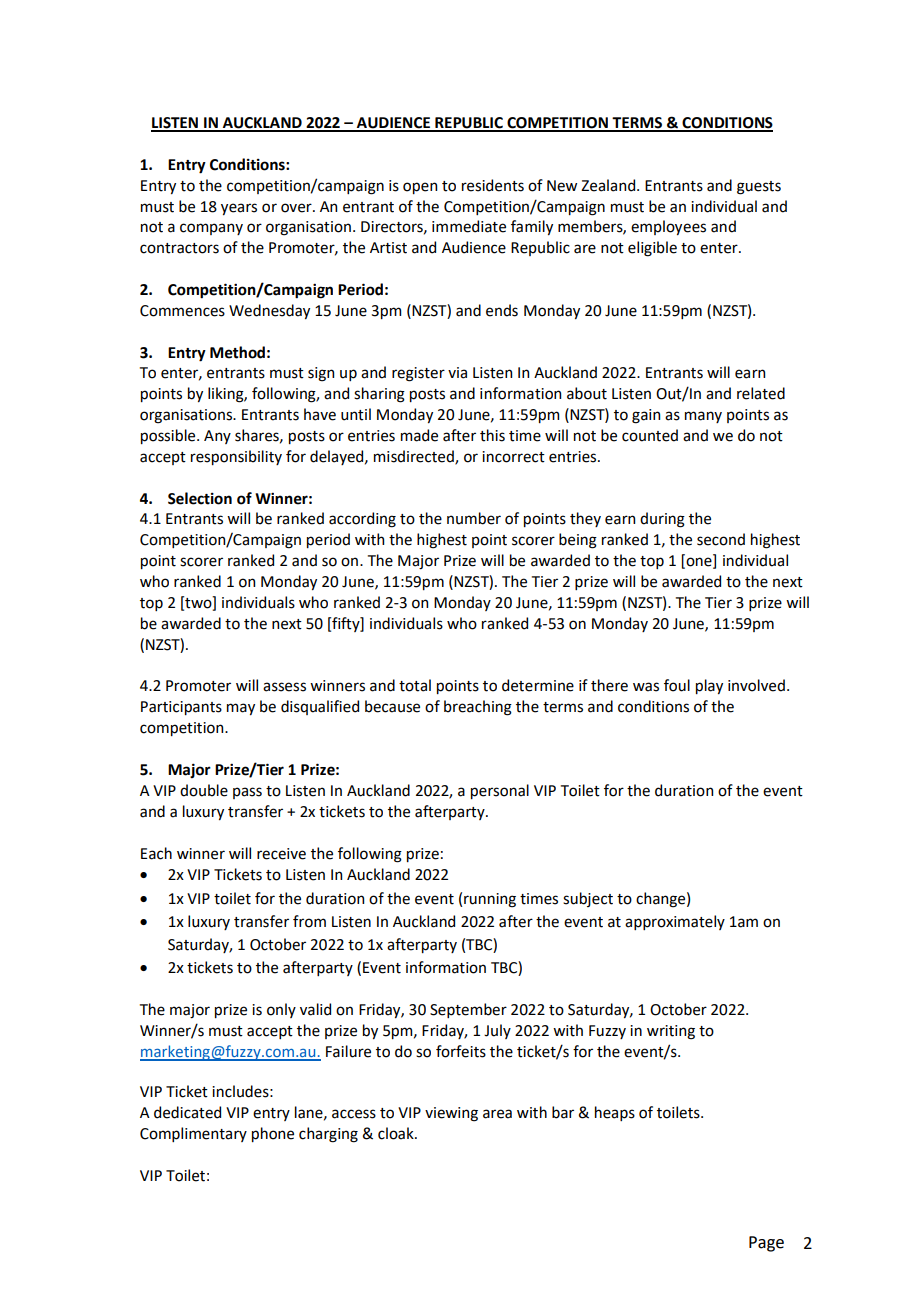  Describe the element at coordinates (273, 1134) in the screenshot. I see `phone` at that location.
